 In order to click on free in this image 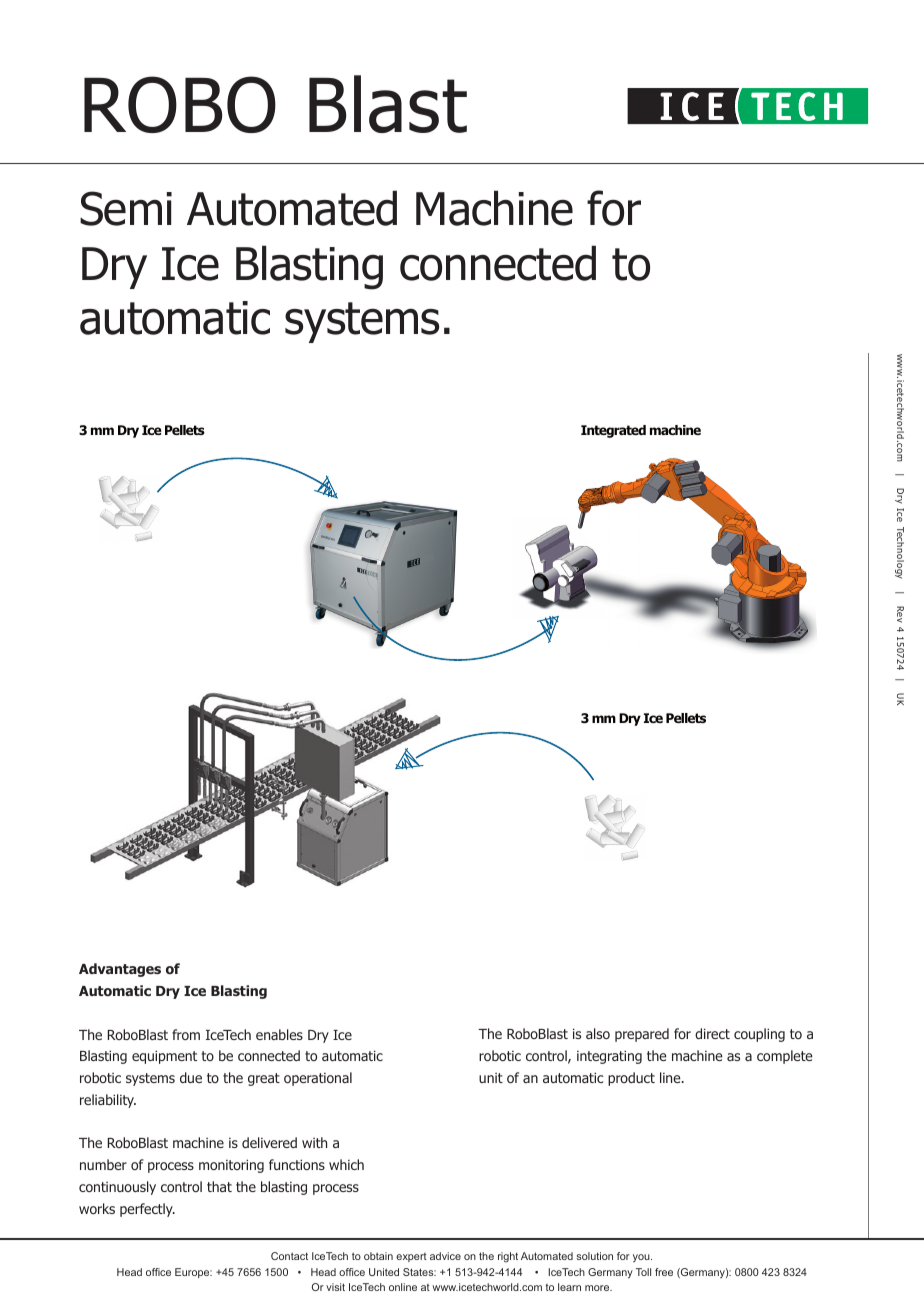, I will do `click(664, 1272)`.
